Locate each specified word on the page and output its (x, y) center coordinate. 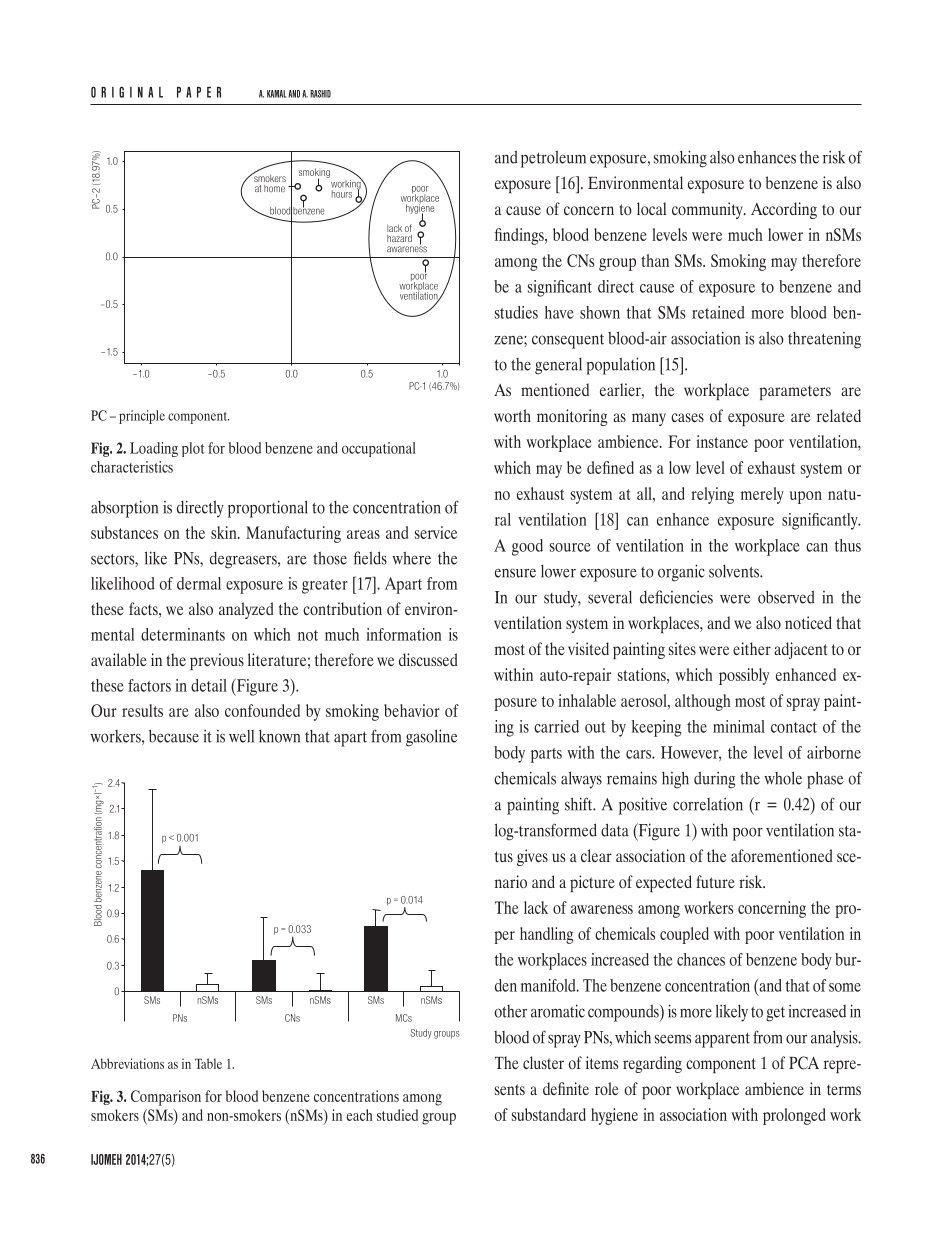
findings (520, 236)
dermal (199, 583)
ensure (515, 573)
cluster (543, 1062)
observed (786, 597)
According (784, 210)
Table (208, 1063)
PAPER (199, 92)
